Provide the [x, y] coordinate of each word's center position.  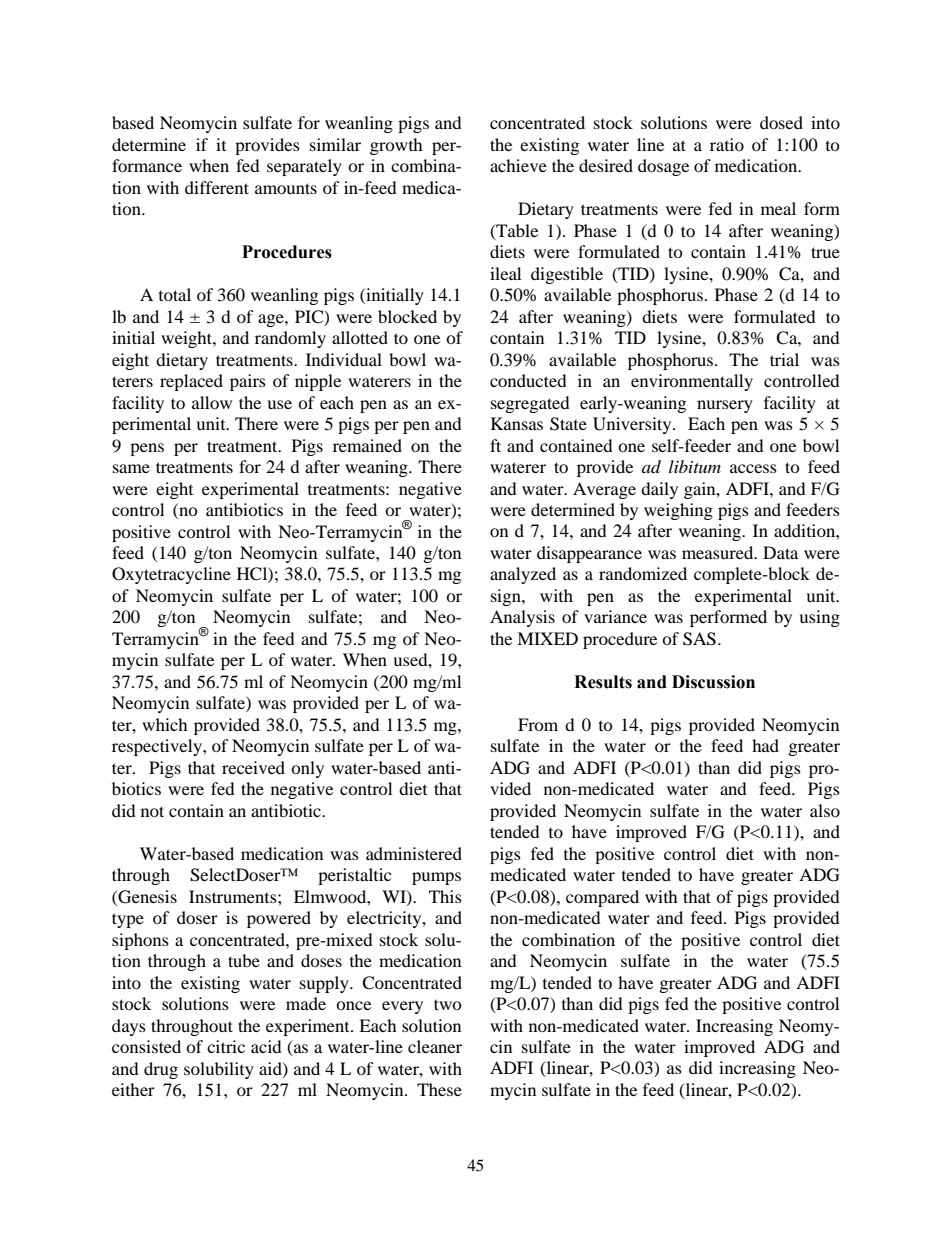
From [538, 724]
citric [226, 1046]
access [753, 468]
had [765, 745]
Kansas [517, 423]
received [253, 767]
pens [147, 449]
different [217, 187]
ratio [727, 144]
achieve [518, 165]
